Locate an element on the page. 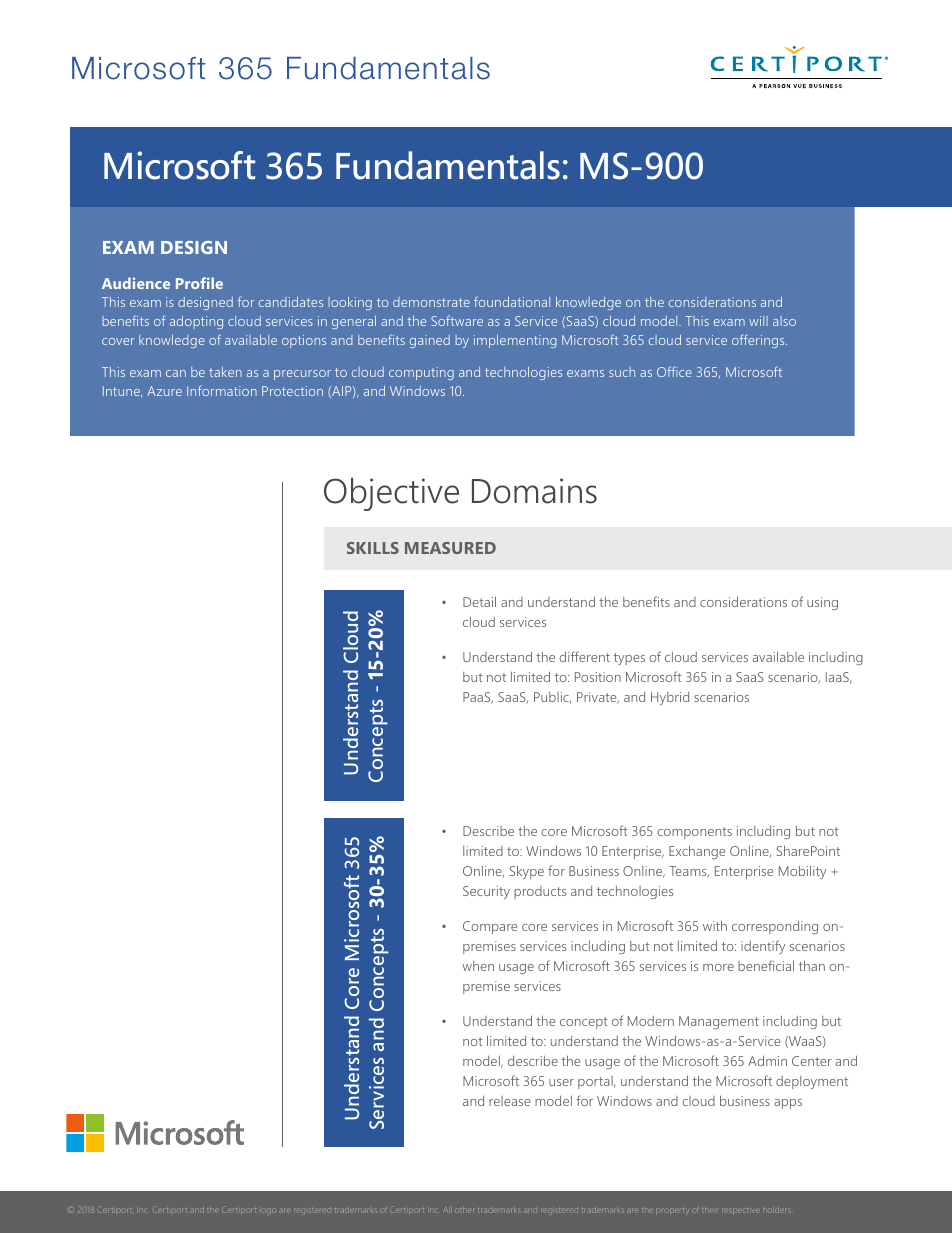  Compare is located at coordinates (490, 927).
